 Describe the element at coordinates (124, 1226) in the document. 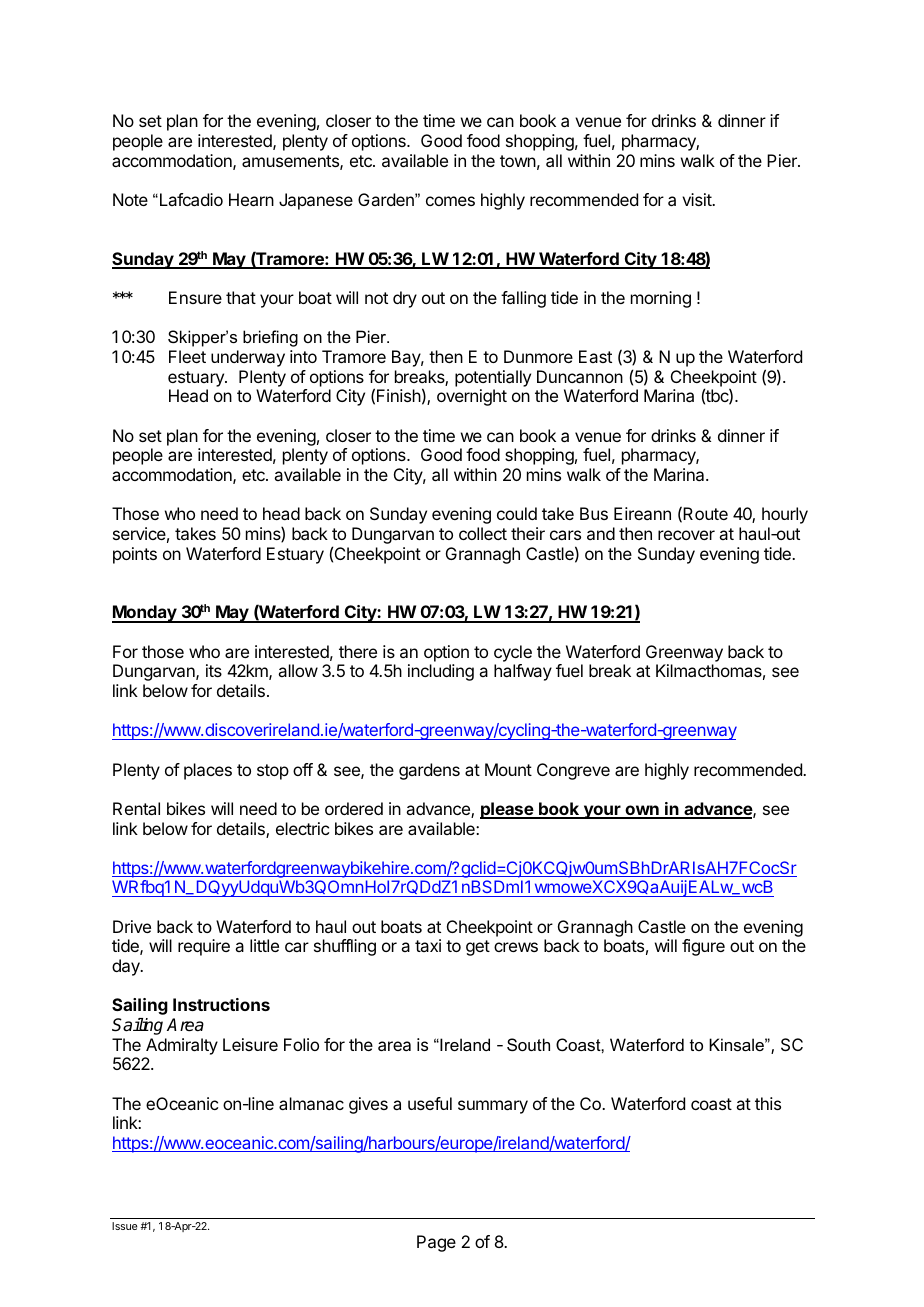

I see `Issue` at that location.
